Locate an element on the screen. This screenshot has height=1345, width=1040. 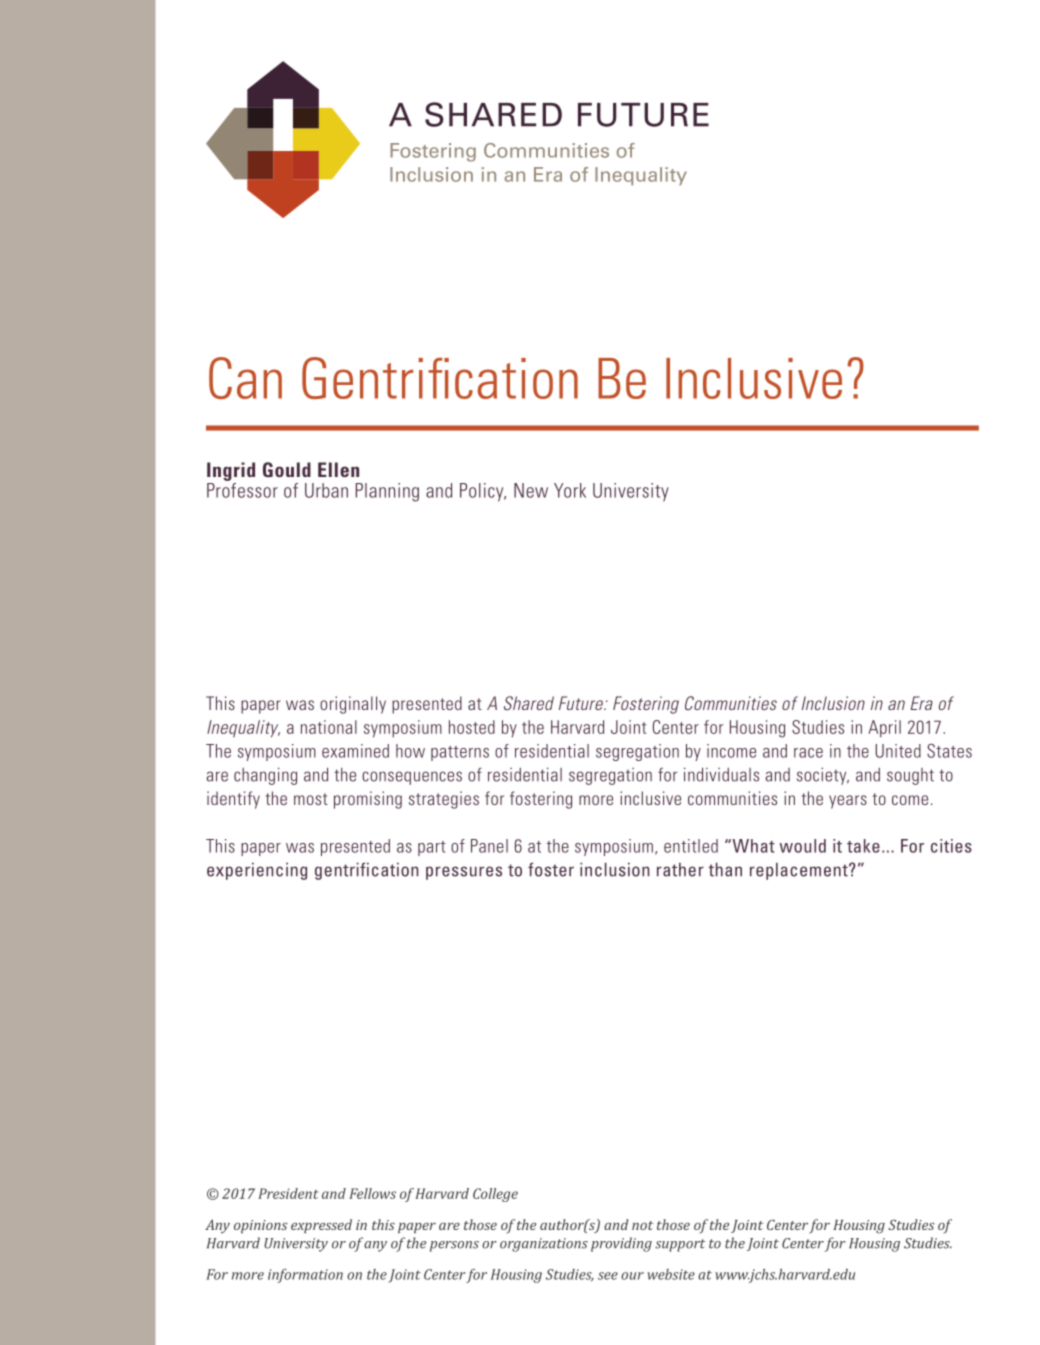
expressed is located at coordinates (321, 1226).
